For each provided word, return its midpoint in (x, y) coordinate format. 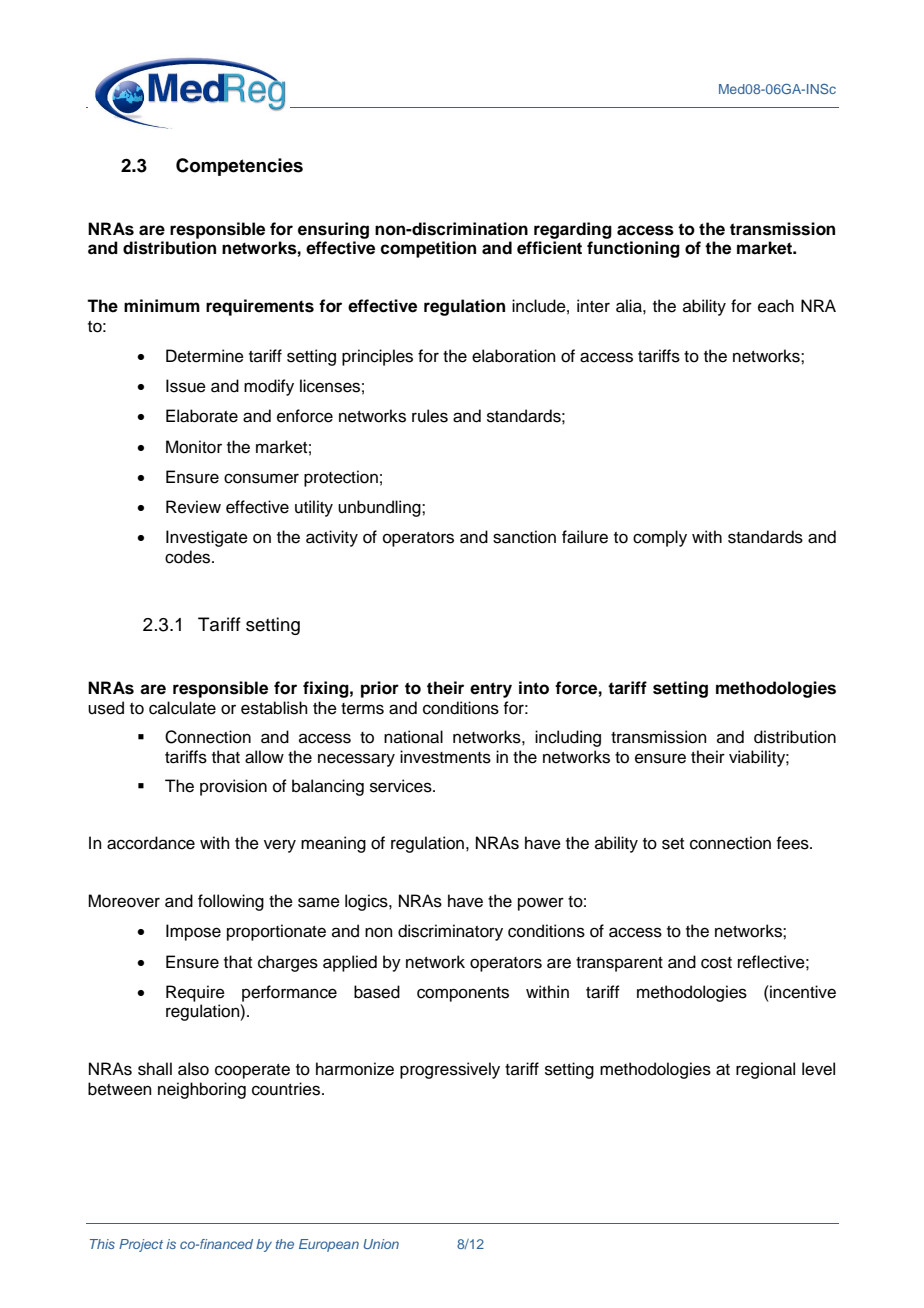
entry (491, 690)
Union (381, 1244)
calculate (182, 708)
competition (428, 249)
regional (765, 1070)
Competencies (239, 167)
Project (141, 1245)
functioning (633, 249)
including (568, 738)
